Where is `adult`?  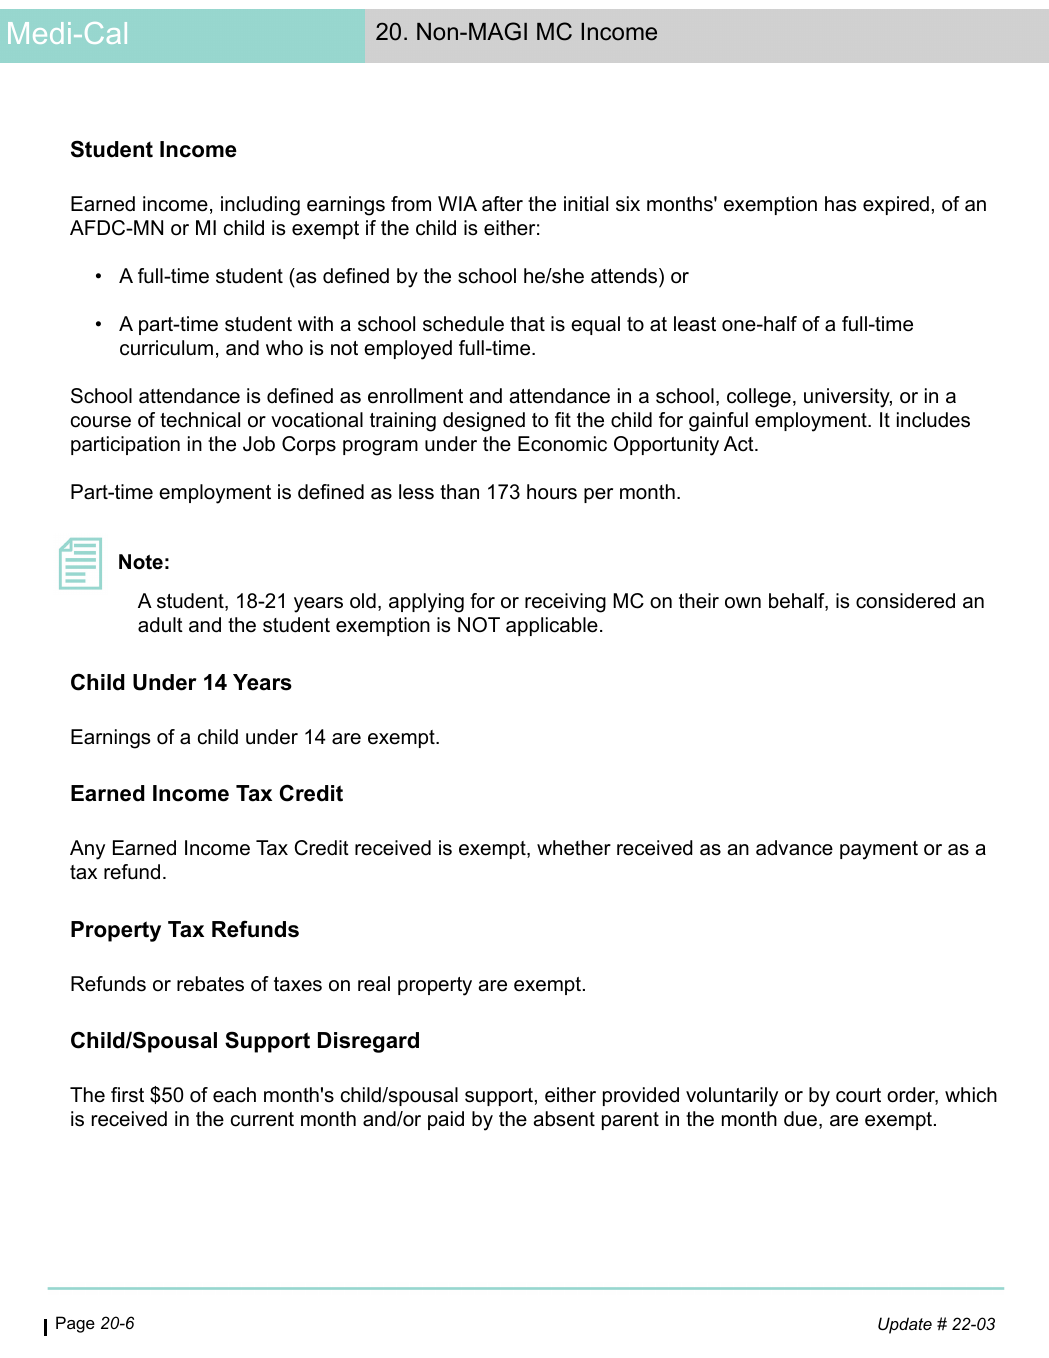
adult is located at coordinates (160, 625).
